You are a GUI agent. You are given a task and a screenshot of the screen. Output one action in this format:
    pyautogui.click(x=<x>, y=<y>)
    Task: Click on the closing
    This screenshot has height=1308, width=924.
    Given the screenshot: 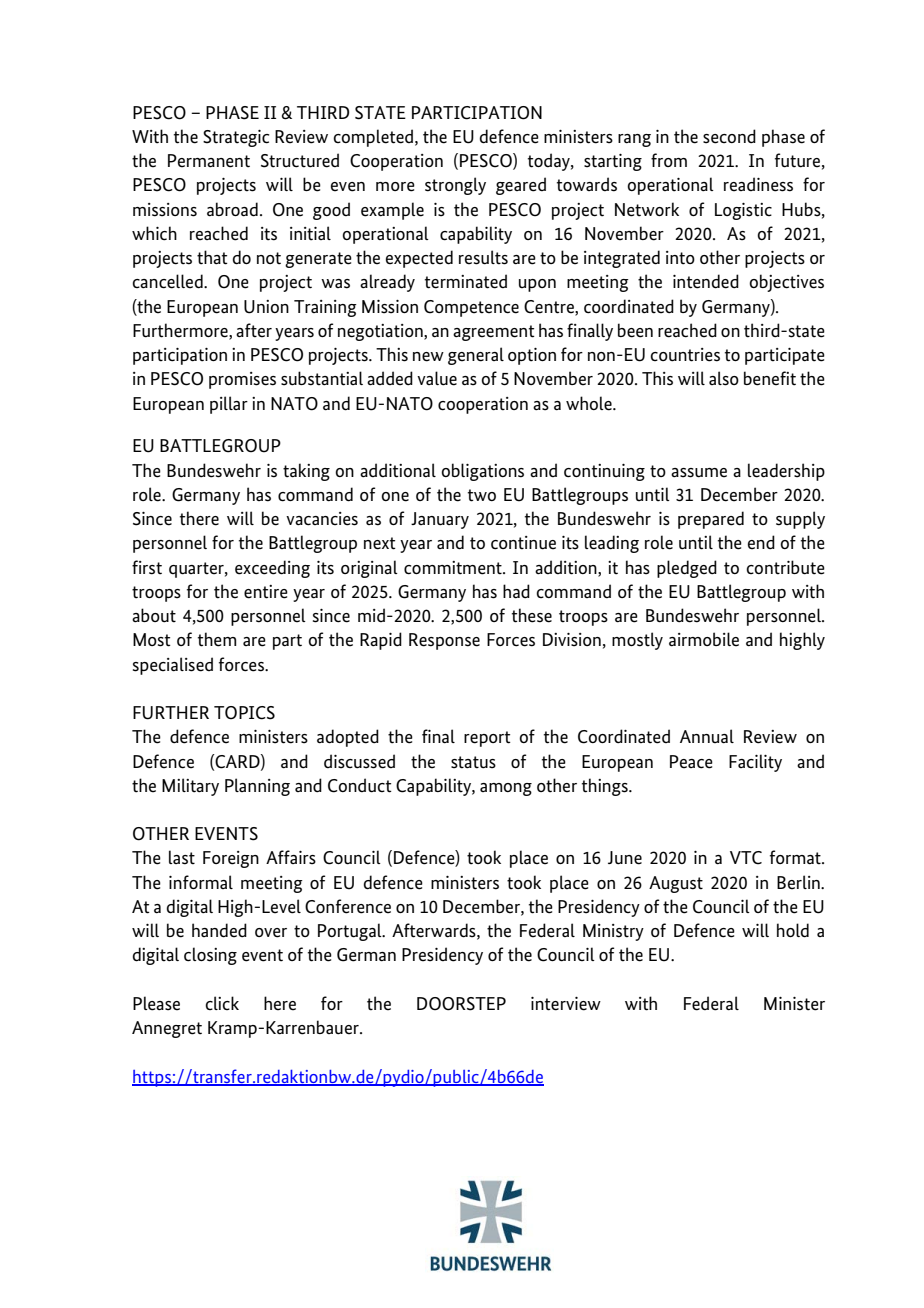 What is the action you would take?
    pyautogui.click(x=210, y=956)
